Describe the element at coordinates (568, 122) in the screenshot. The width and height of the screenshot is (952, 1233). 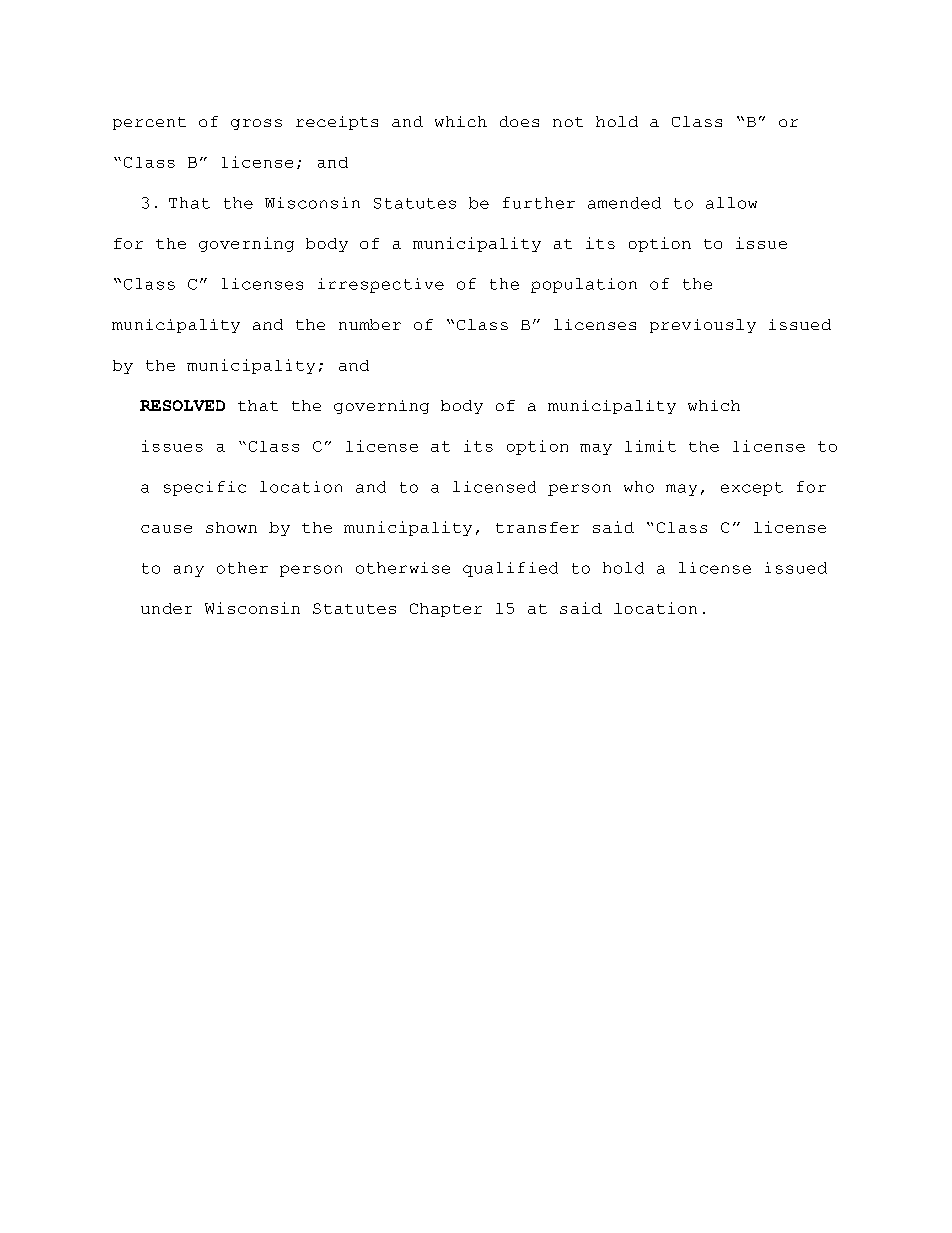
I see `not` at that location.
